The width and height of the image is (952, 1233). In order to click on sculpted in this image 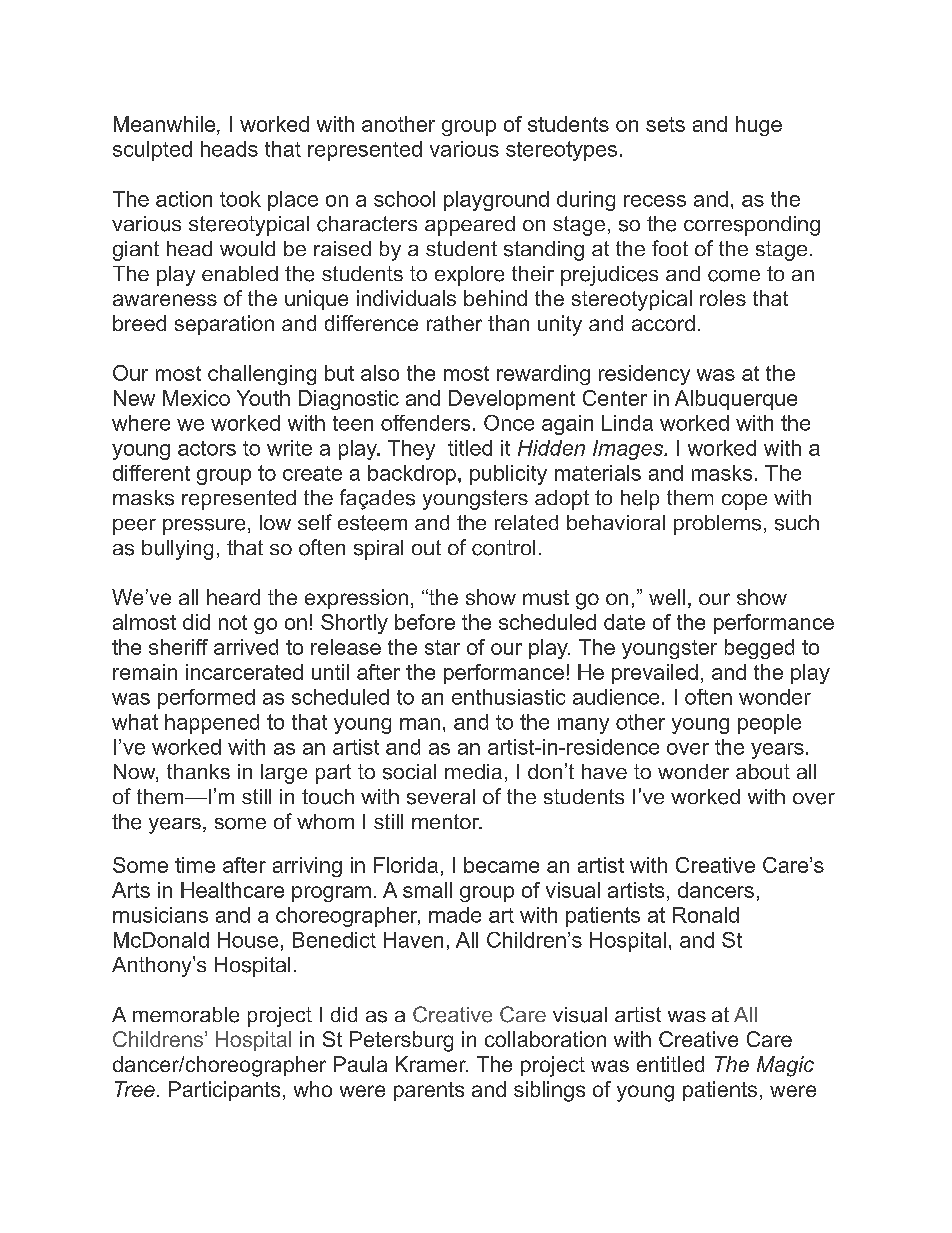, I will do `click(152, 151)`.
